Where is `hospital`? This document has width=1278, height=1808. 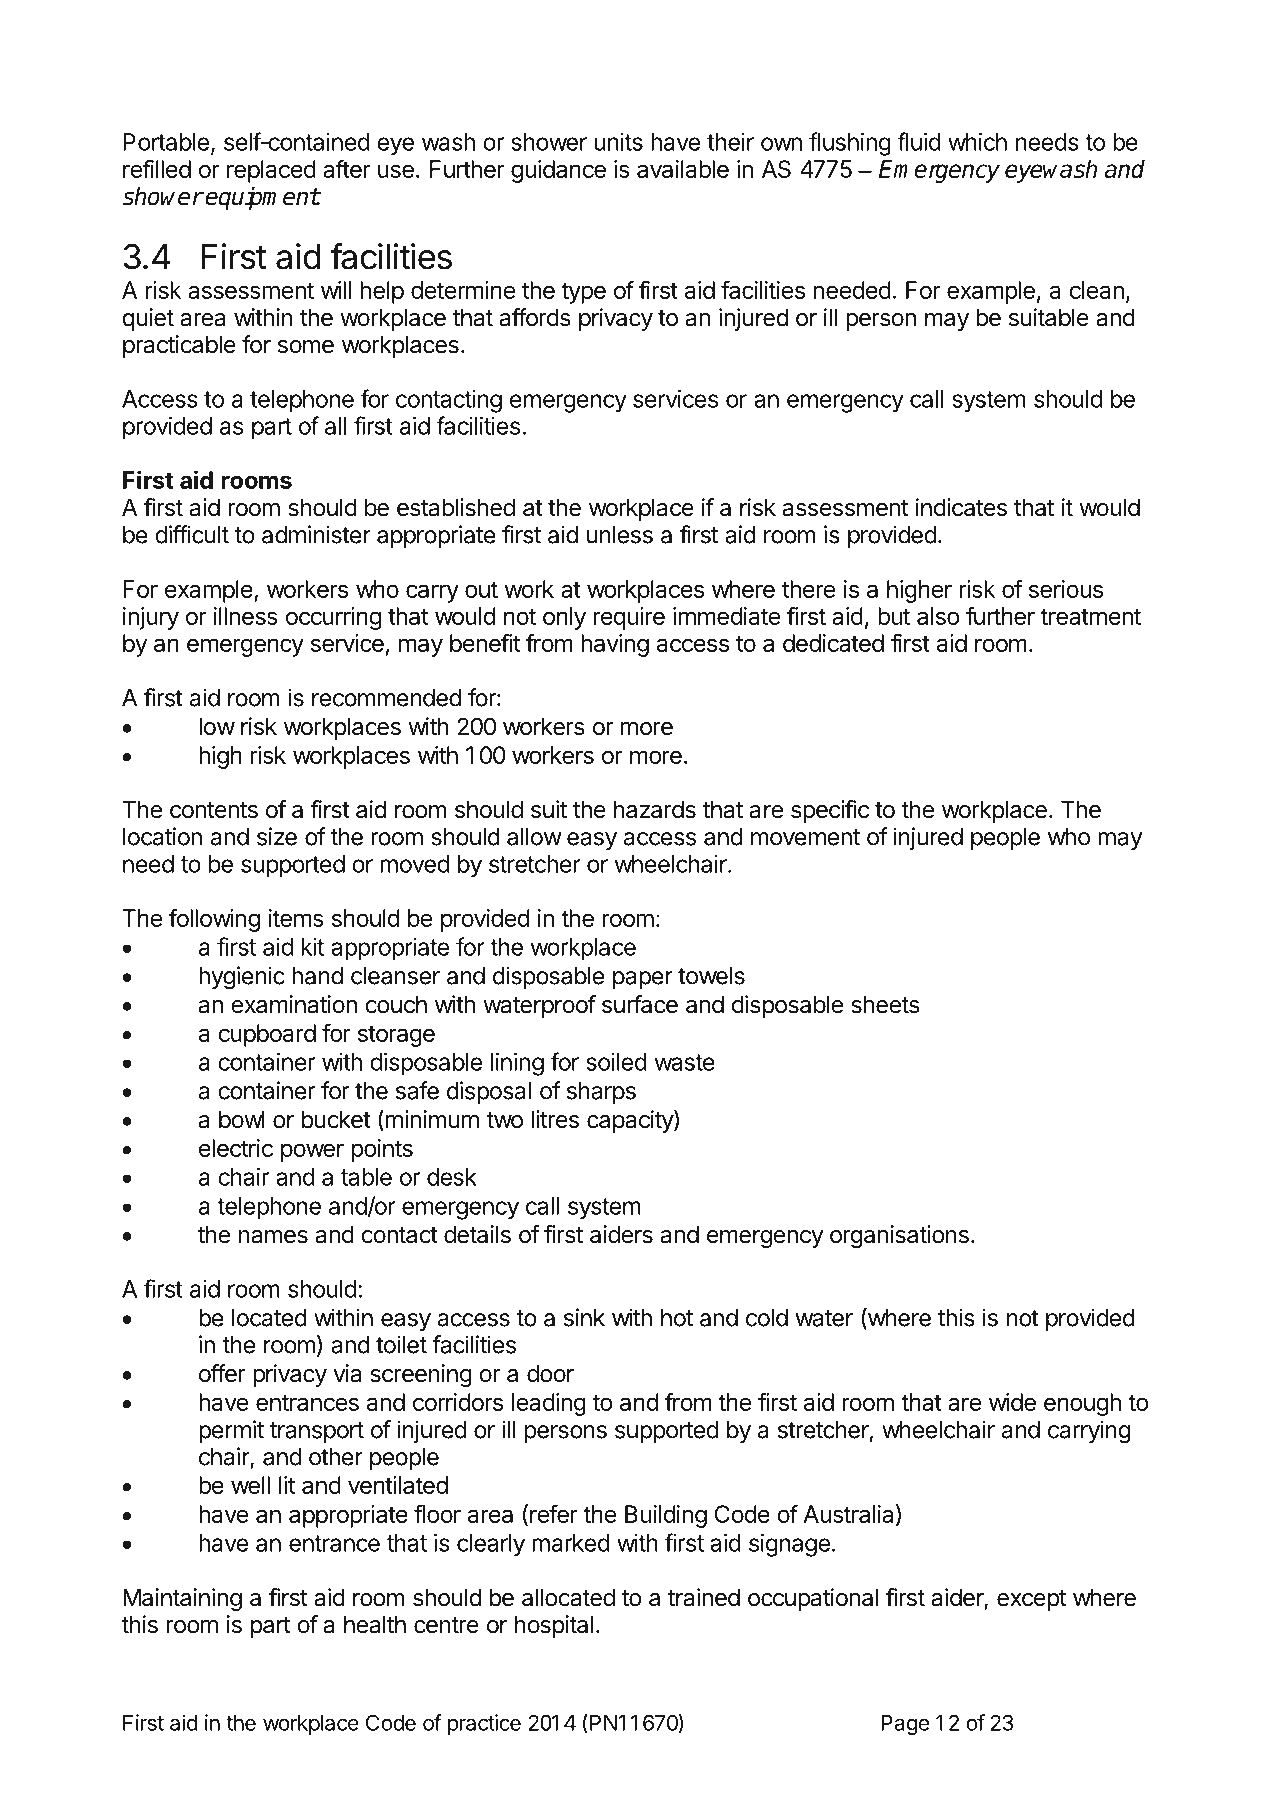 hospital is located at coordinates (554, 1626).
